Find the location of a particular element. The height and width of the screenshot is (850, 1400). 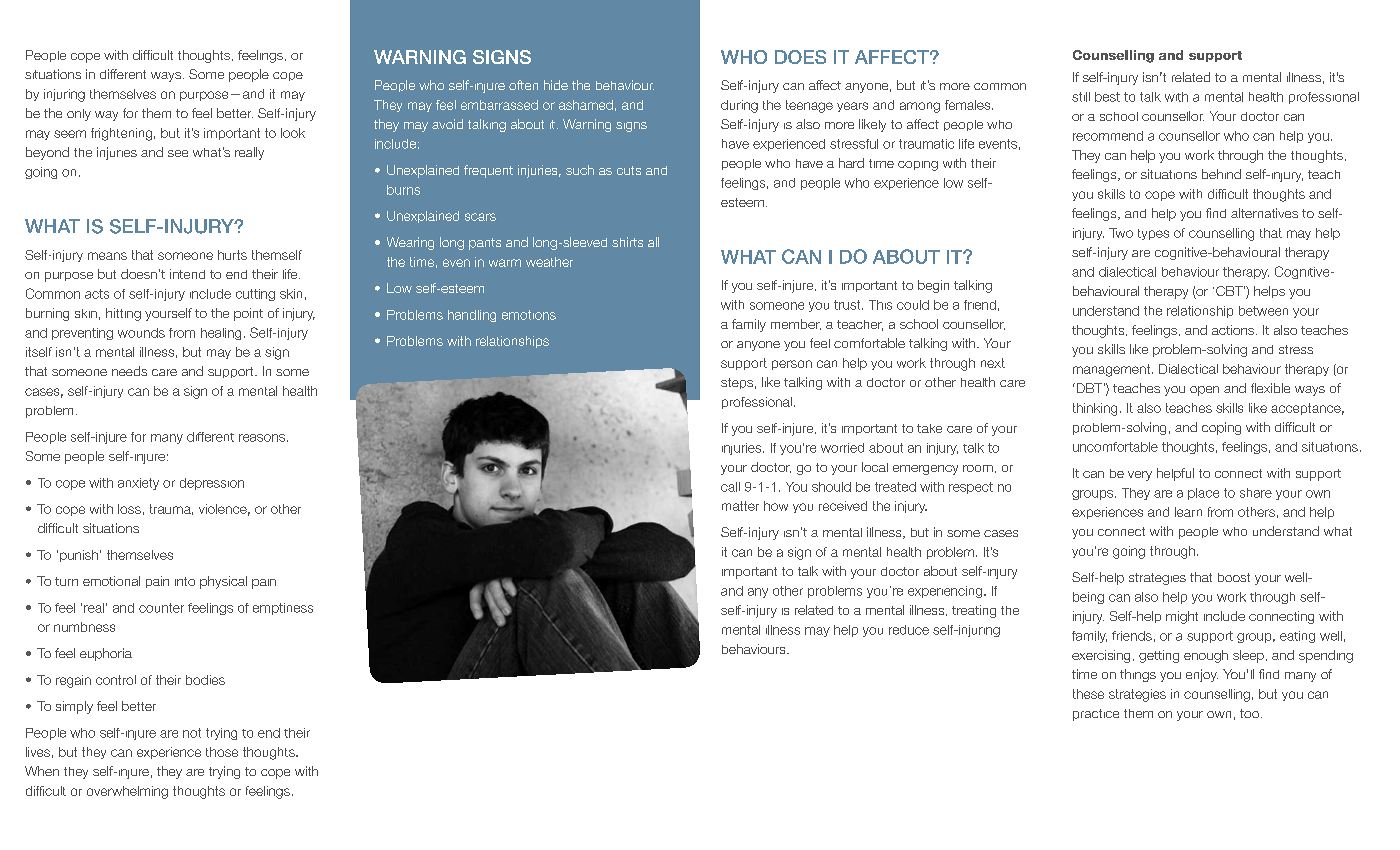

learn is located at coordinates (1188, 512).
